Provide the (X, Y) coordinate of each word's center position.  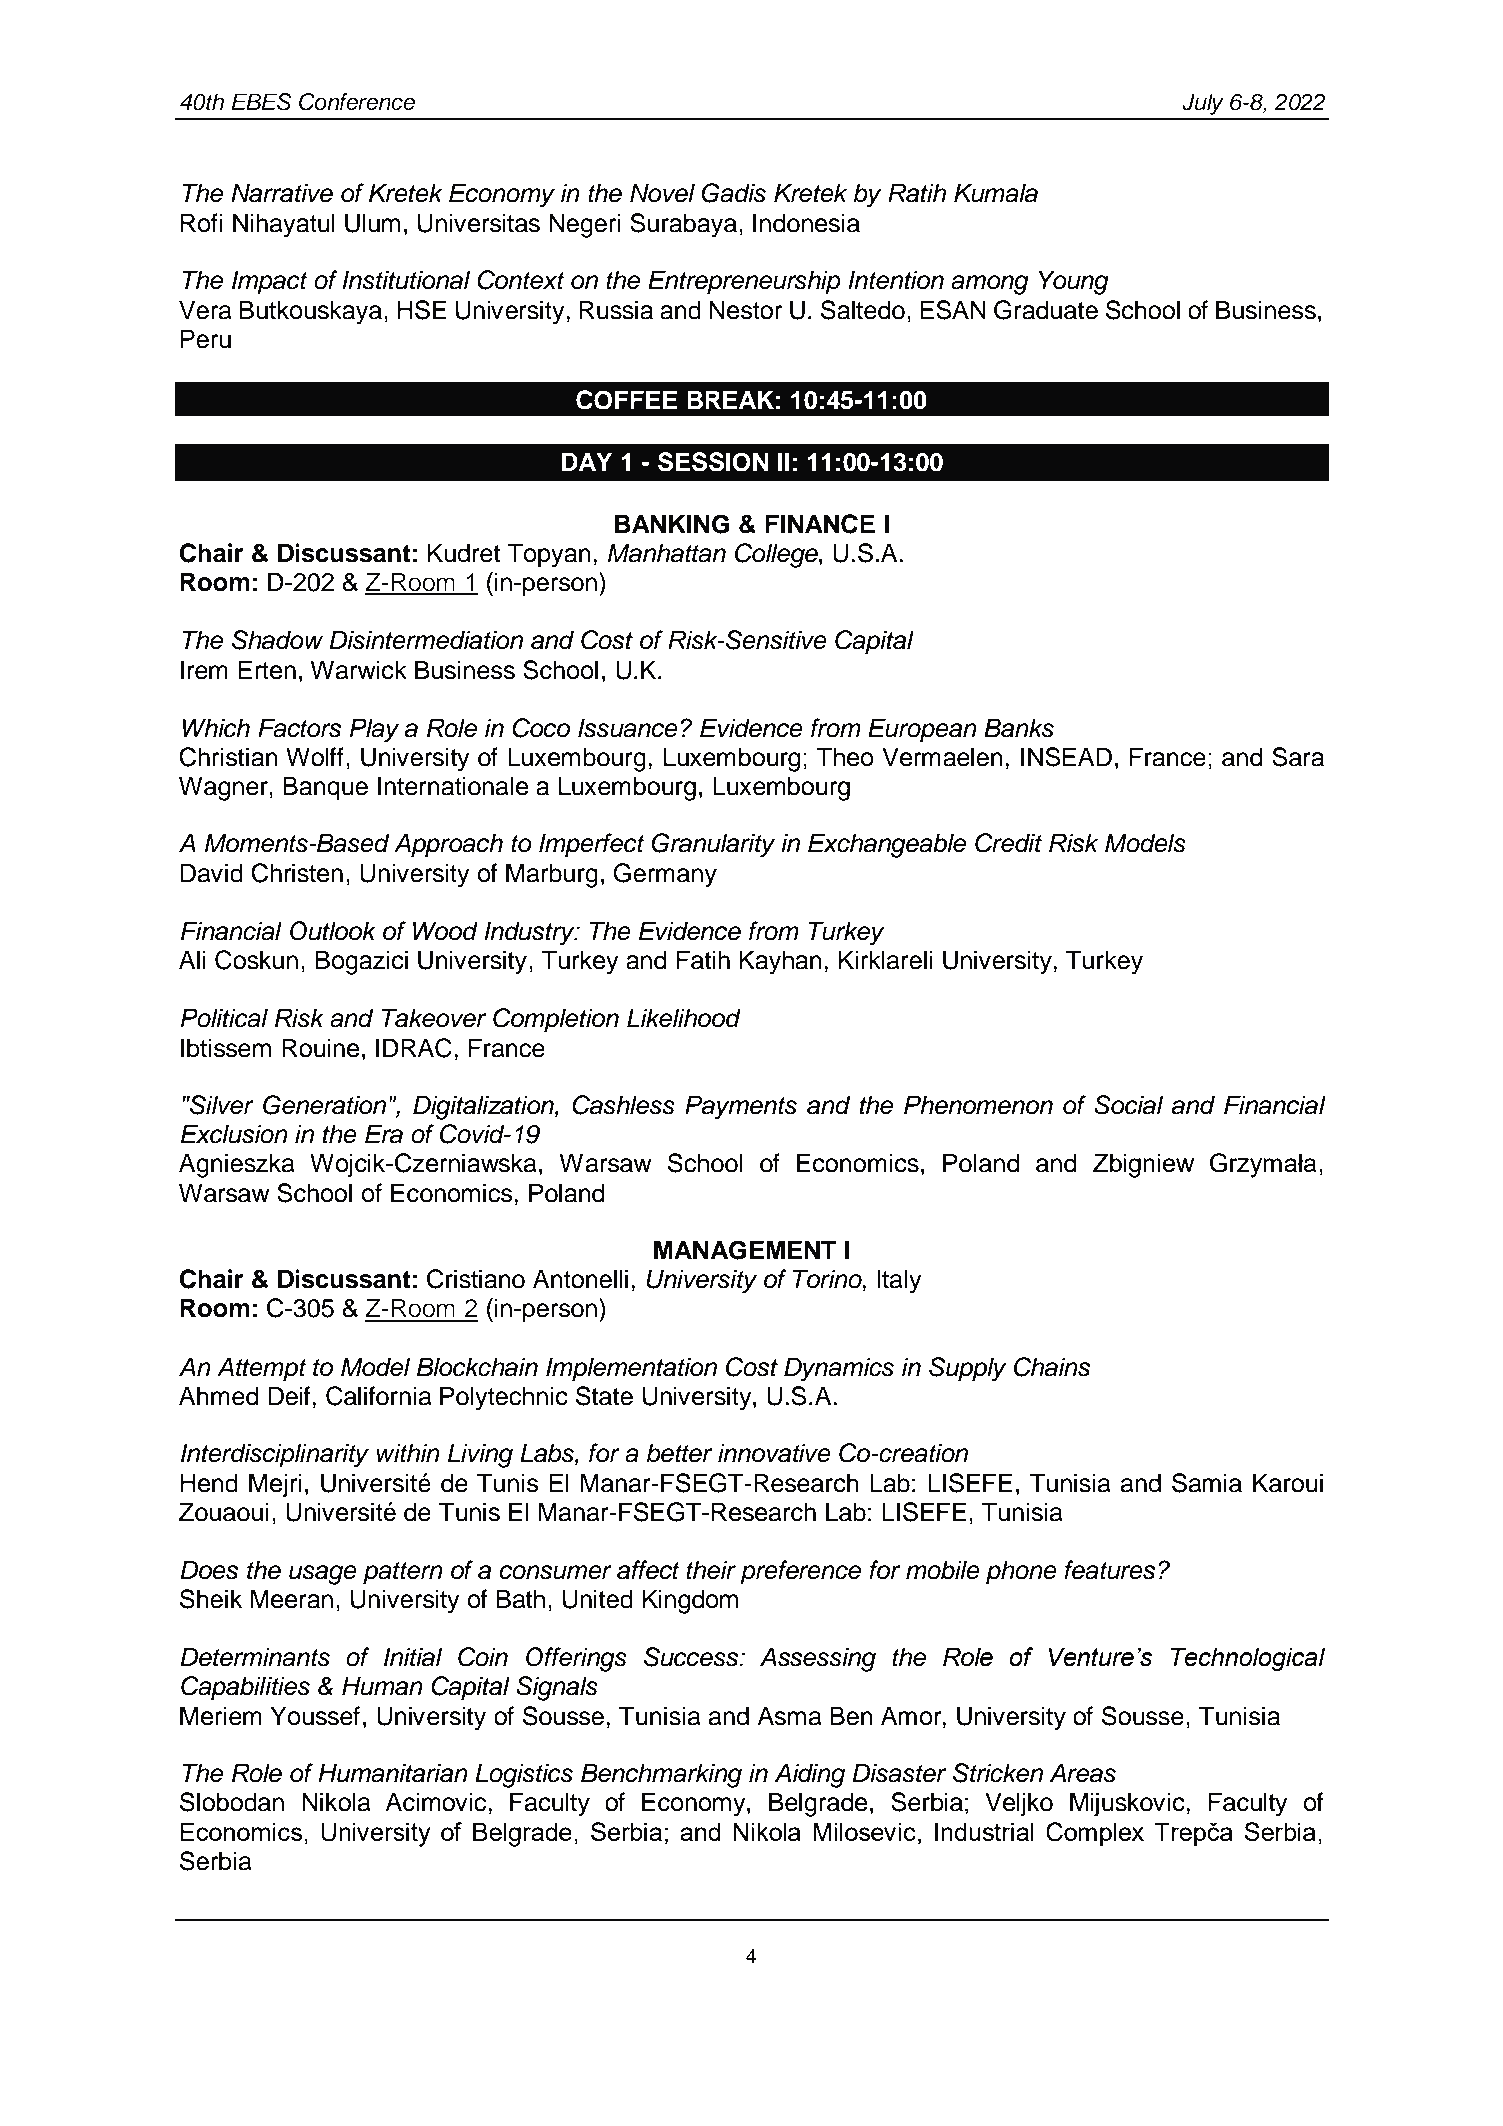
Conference (357, 102)
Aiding (810, 1775)
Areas (1083, 1773)
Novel (662, 193)
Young (1074, 282)
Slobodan (232, 1802)
